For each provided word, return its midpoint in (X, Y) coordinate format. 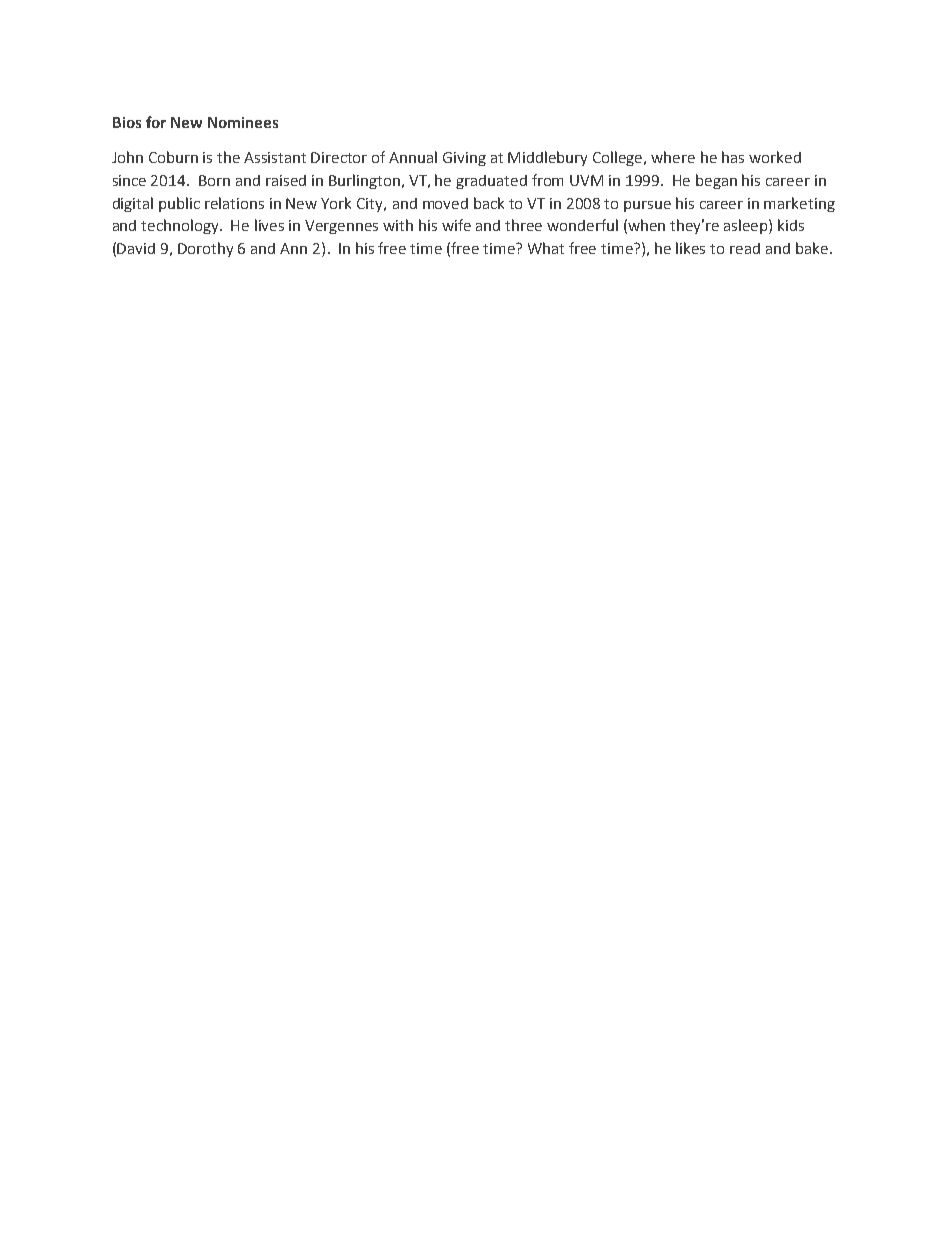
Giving (464, 159)
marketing (799, 204)
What (546, 248)
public (179, 204)
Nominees (243, 122)
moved (445, 203)
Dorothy (205, 249)
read (745, 248)
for (156, 122)
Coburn (173, 157)
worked (775, 157)
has (733, 157)
